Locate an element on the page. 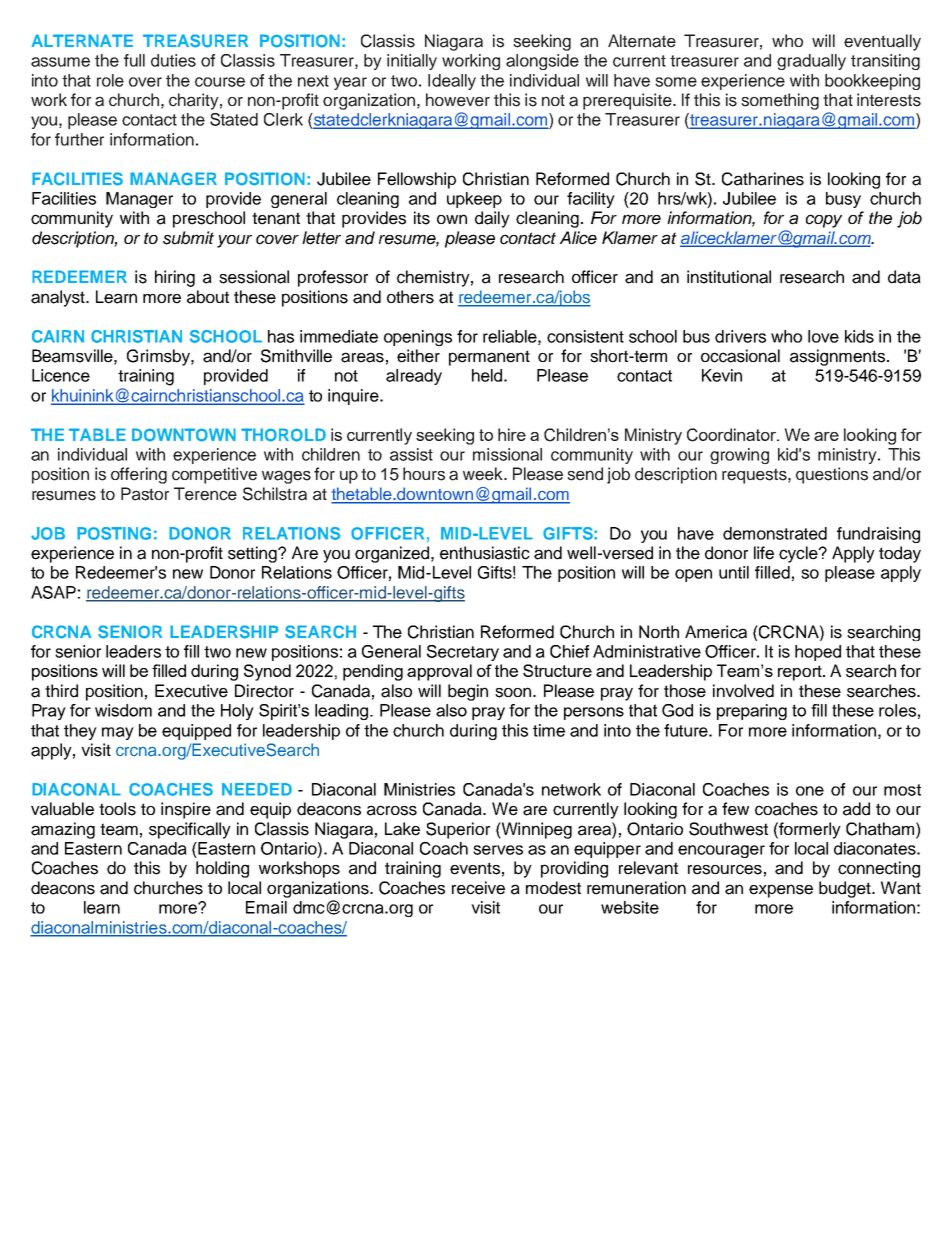 The image size is (952, 1233). institutional is located at coordinates (729, 277).
